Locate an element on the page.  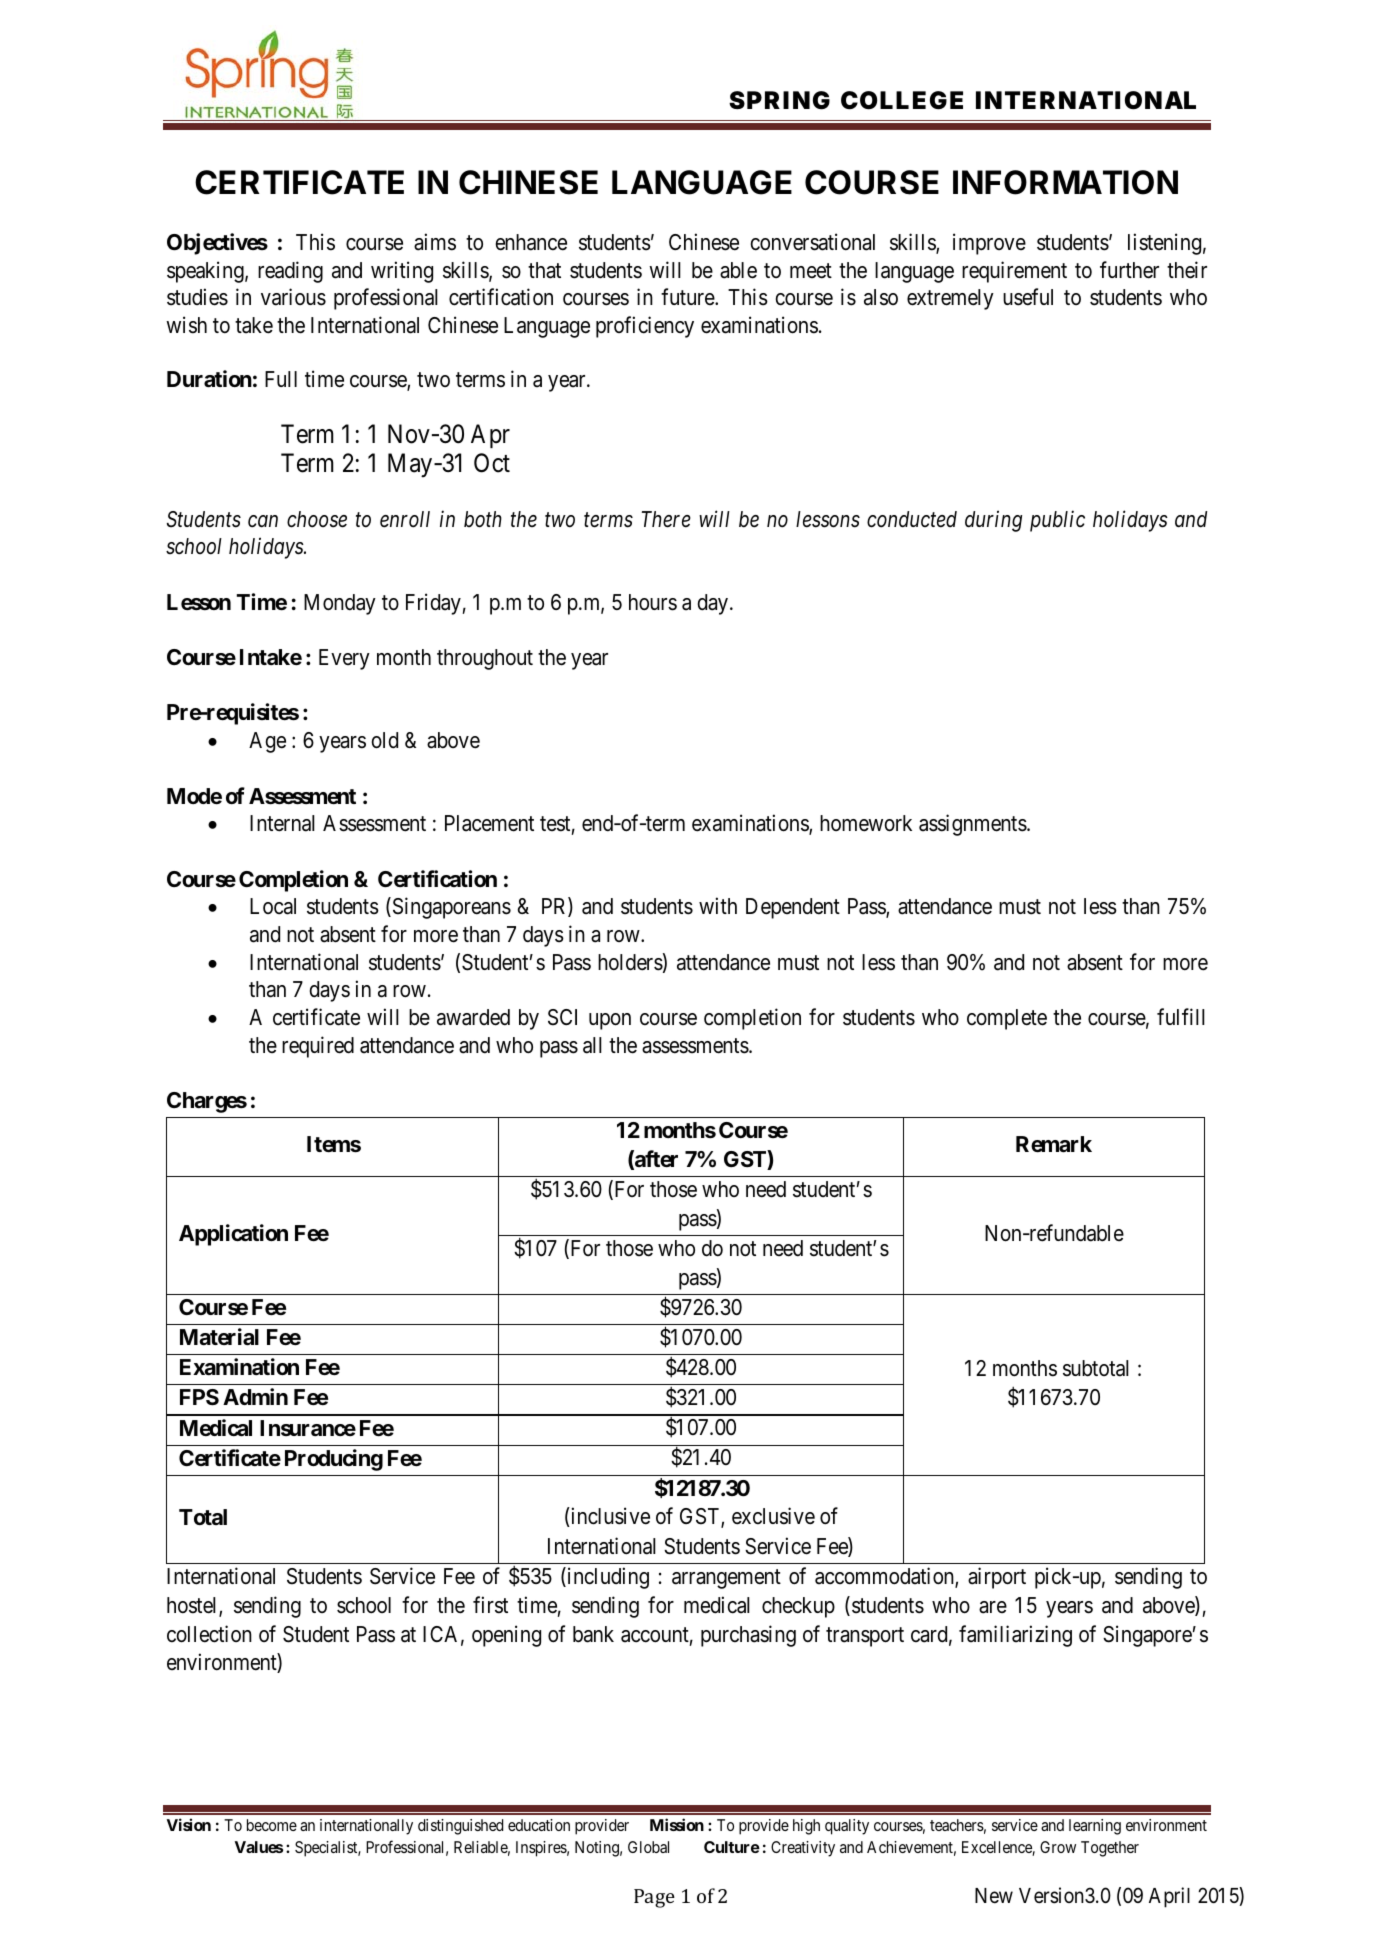
future is located at coordinates (688, 296).
